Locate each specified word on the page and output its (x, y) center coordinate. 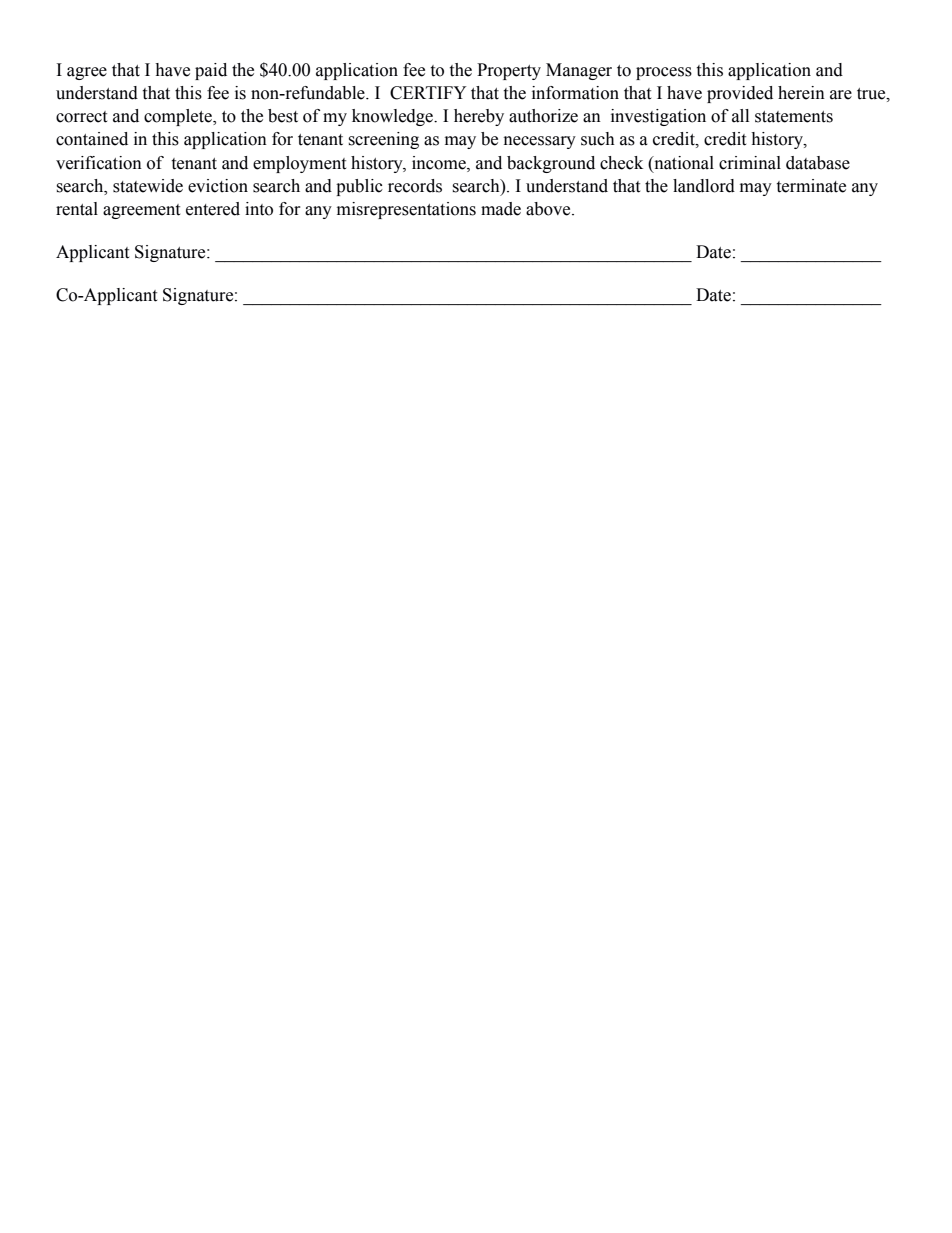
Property (509, 71)
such (598, 139)
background (551, 164)
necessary (540, 142)
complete (179, 117)
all (740, 116)
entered (213, 209)
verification (99, 163)
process (664, 73)
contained (92, 139)
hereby (479, 117)
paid (211, 71)
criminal (750, 163)
